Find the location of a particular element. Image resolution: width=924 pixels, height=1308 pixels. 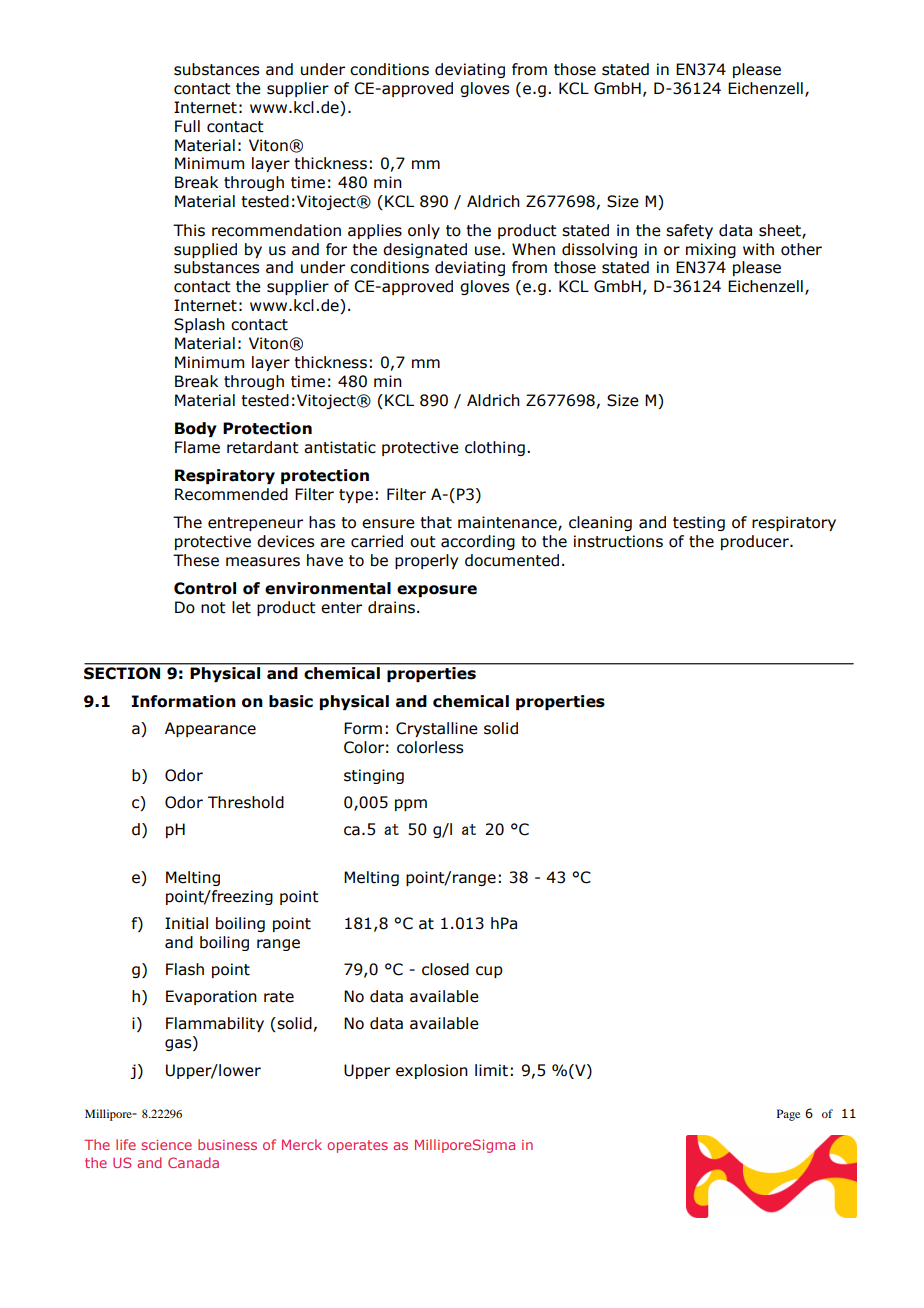

exposure is located at coordinates (437, 591).
